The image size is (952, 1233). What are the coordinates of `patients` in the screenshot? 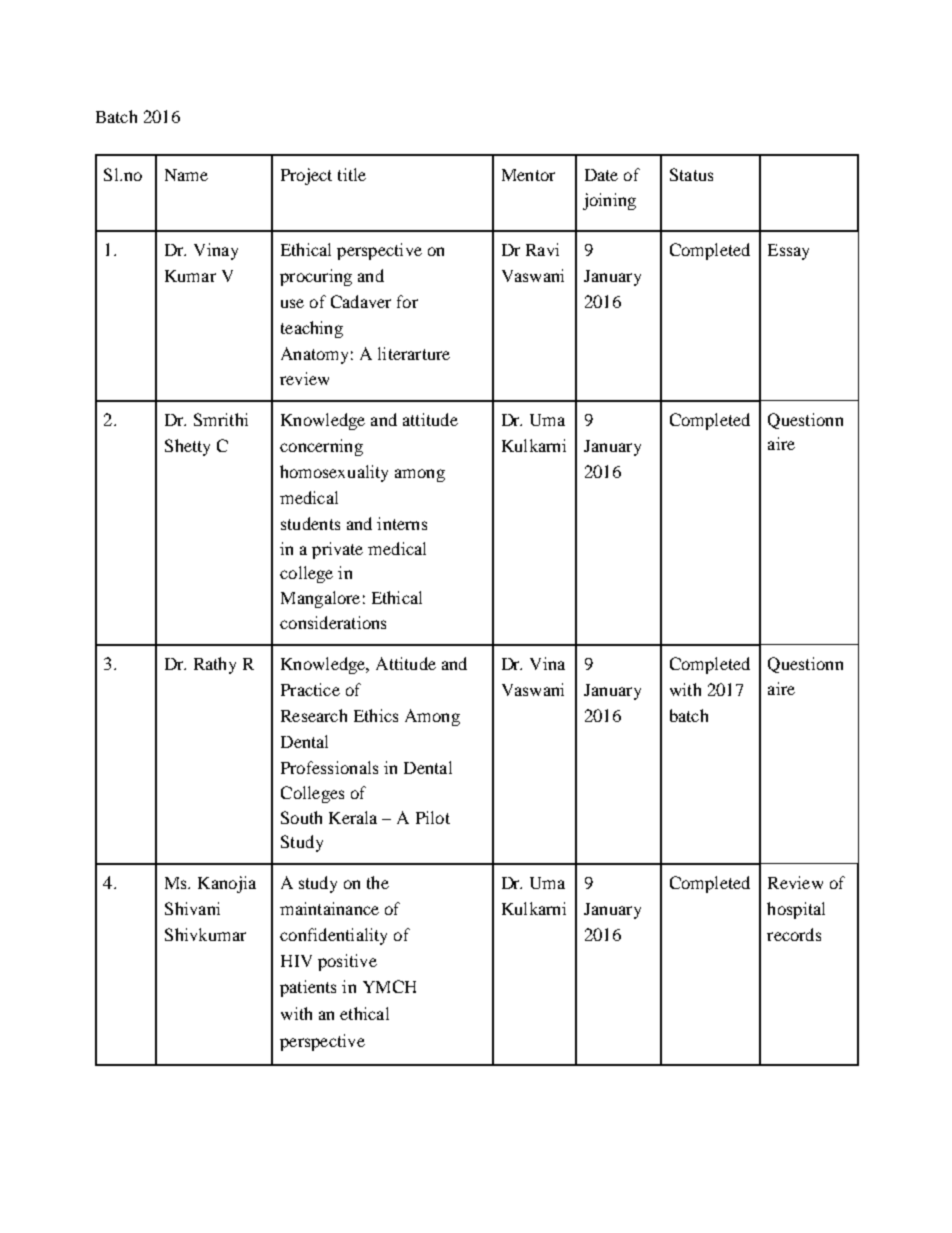 It's located at (308, 988).
